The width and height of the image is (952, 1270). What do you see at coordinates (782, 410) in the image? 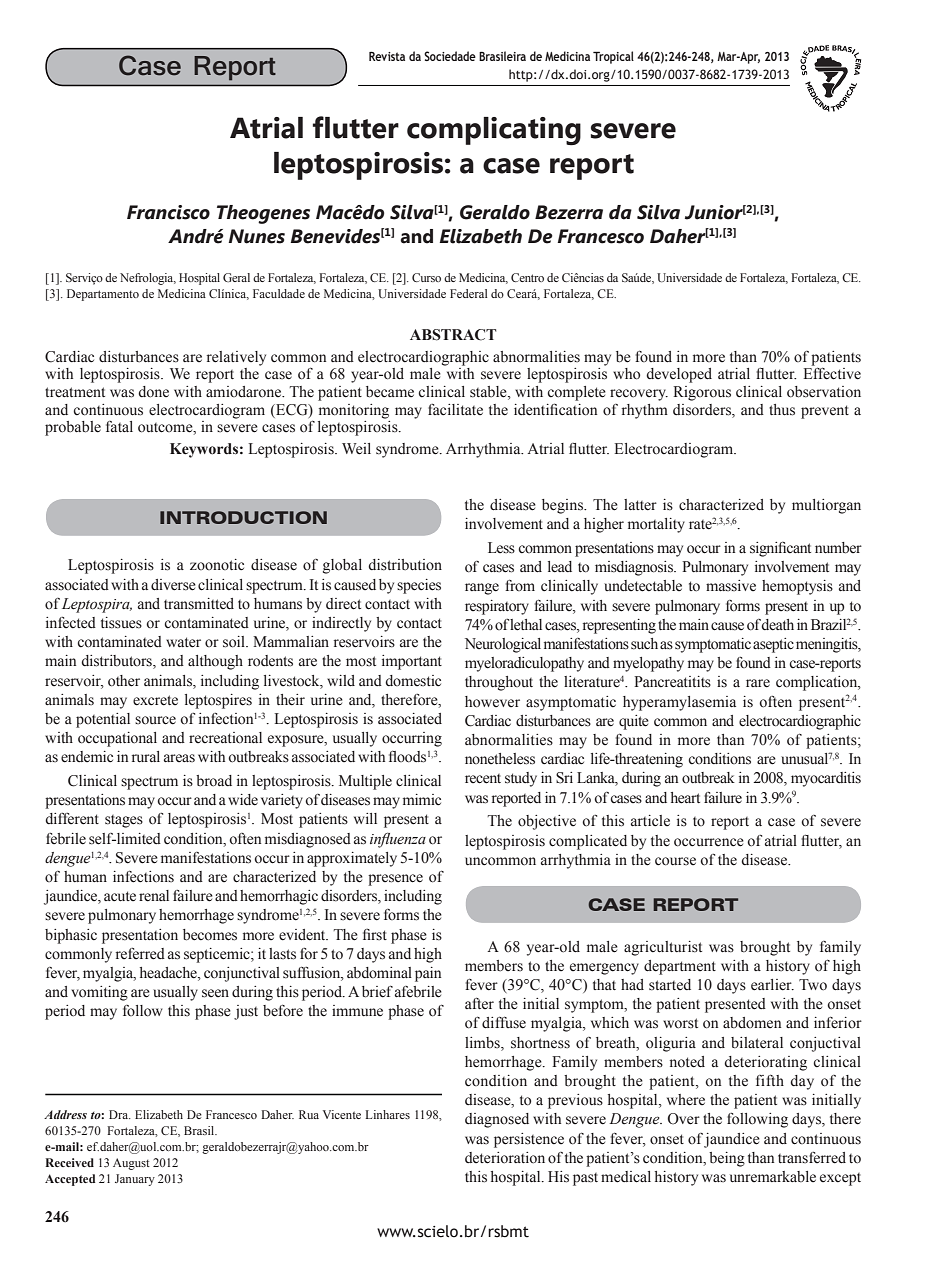
I see `thus` at bounding box center [782, 410].
